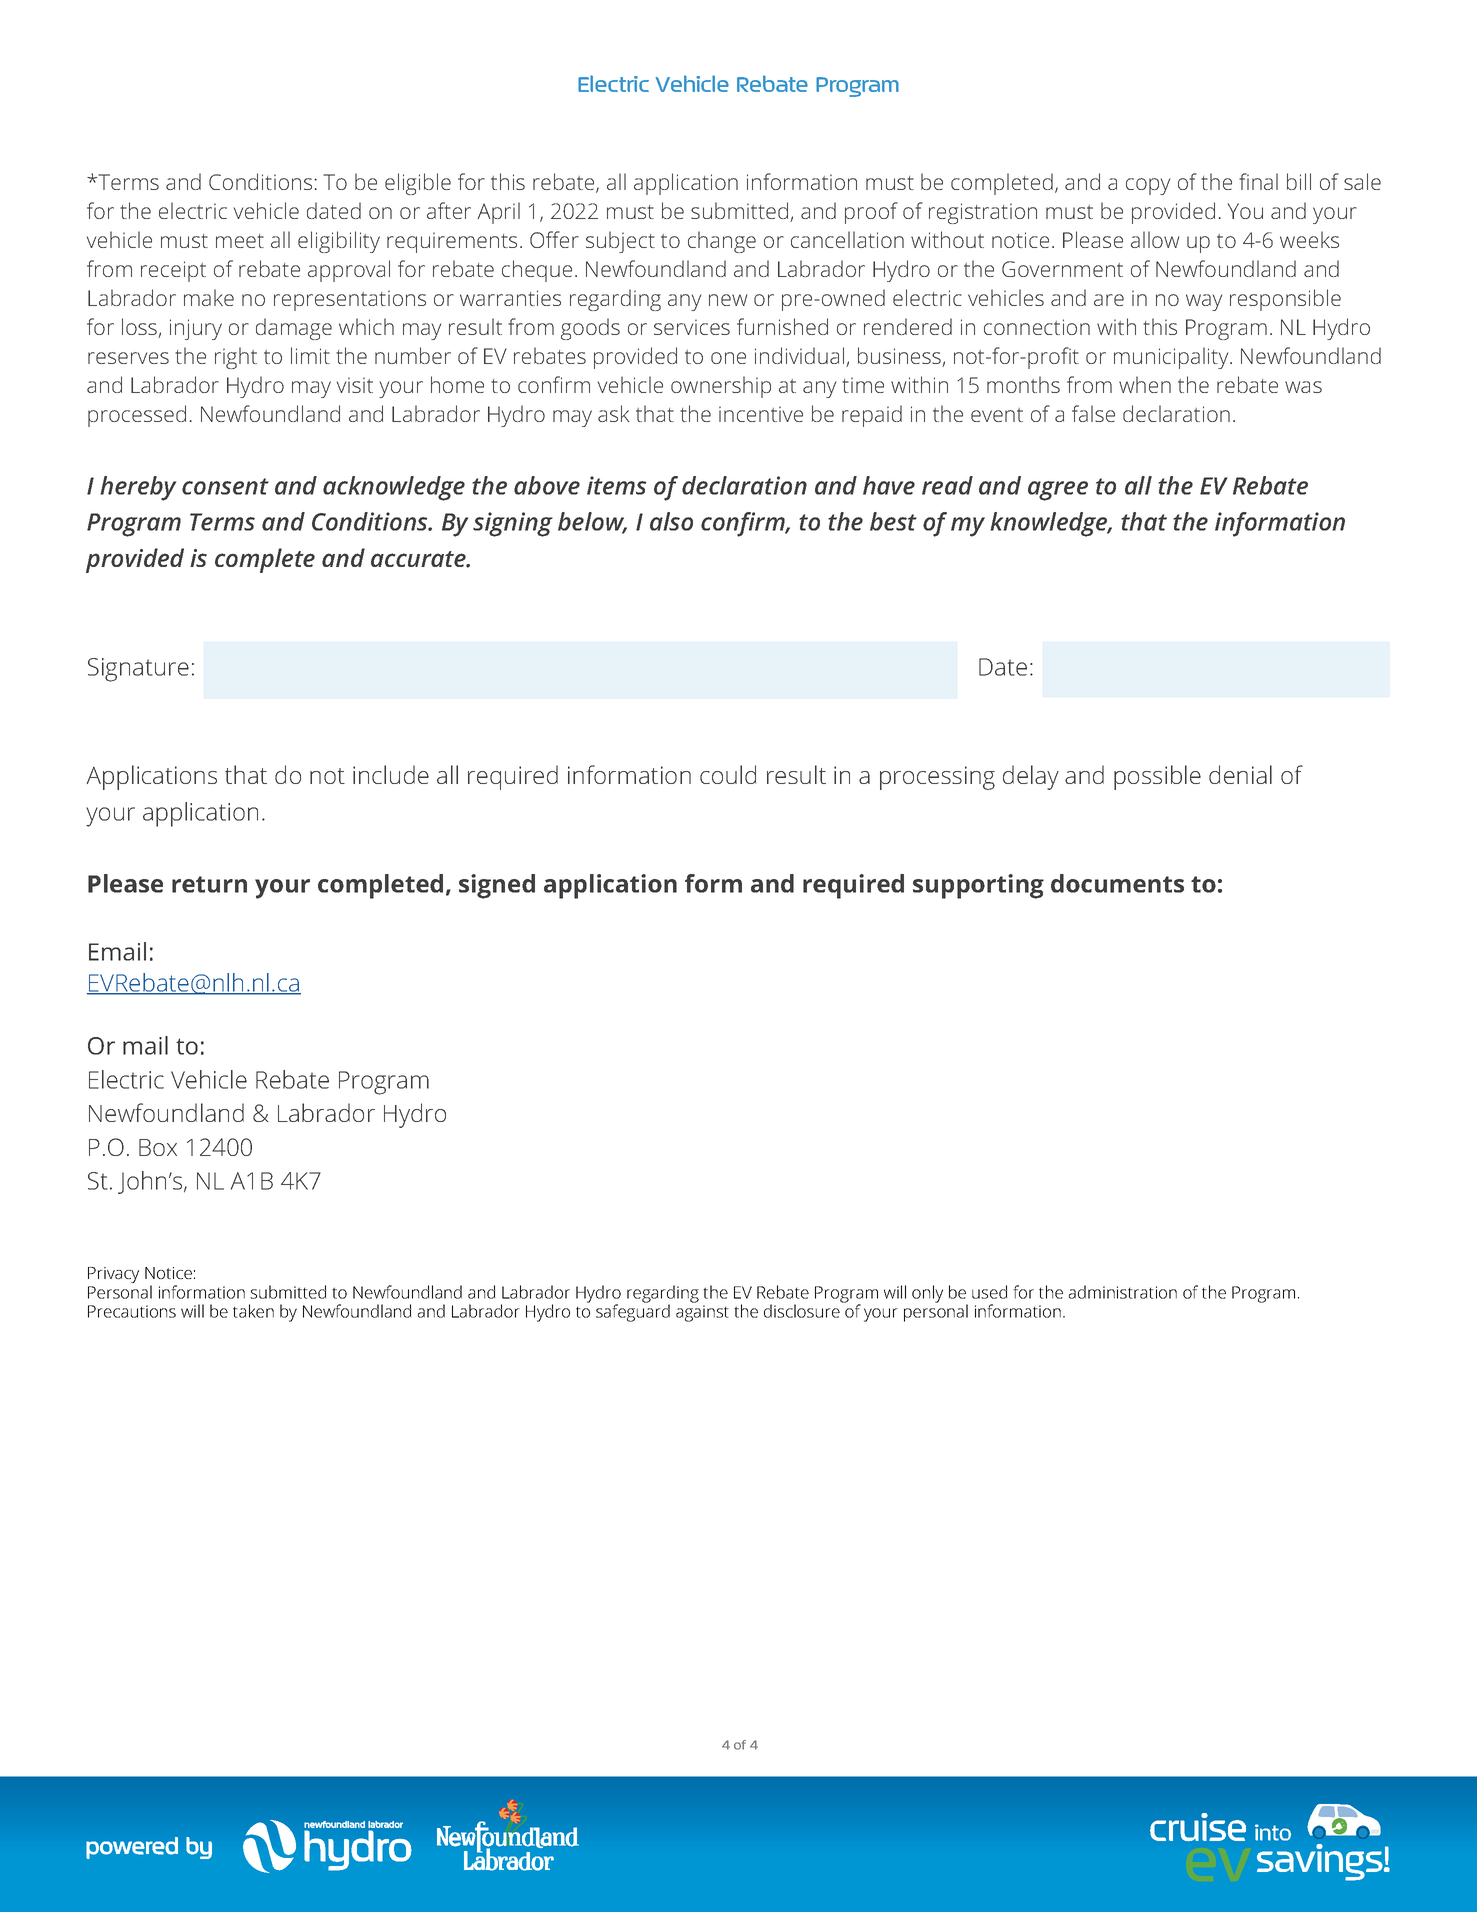 The image size is (1477, 1912). Describe the element at coordinates (1273, 1832) in the screenshot. I see `into` at that location.
